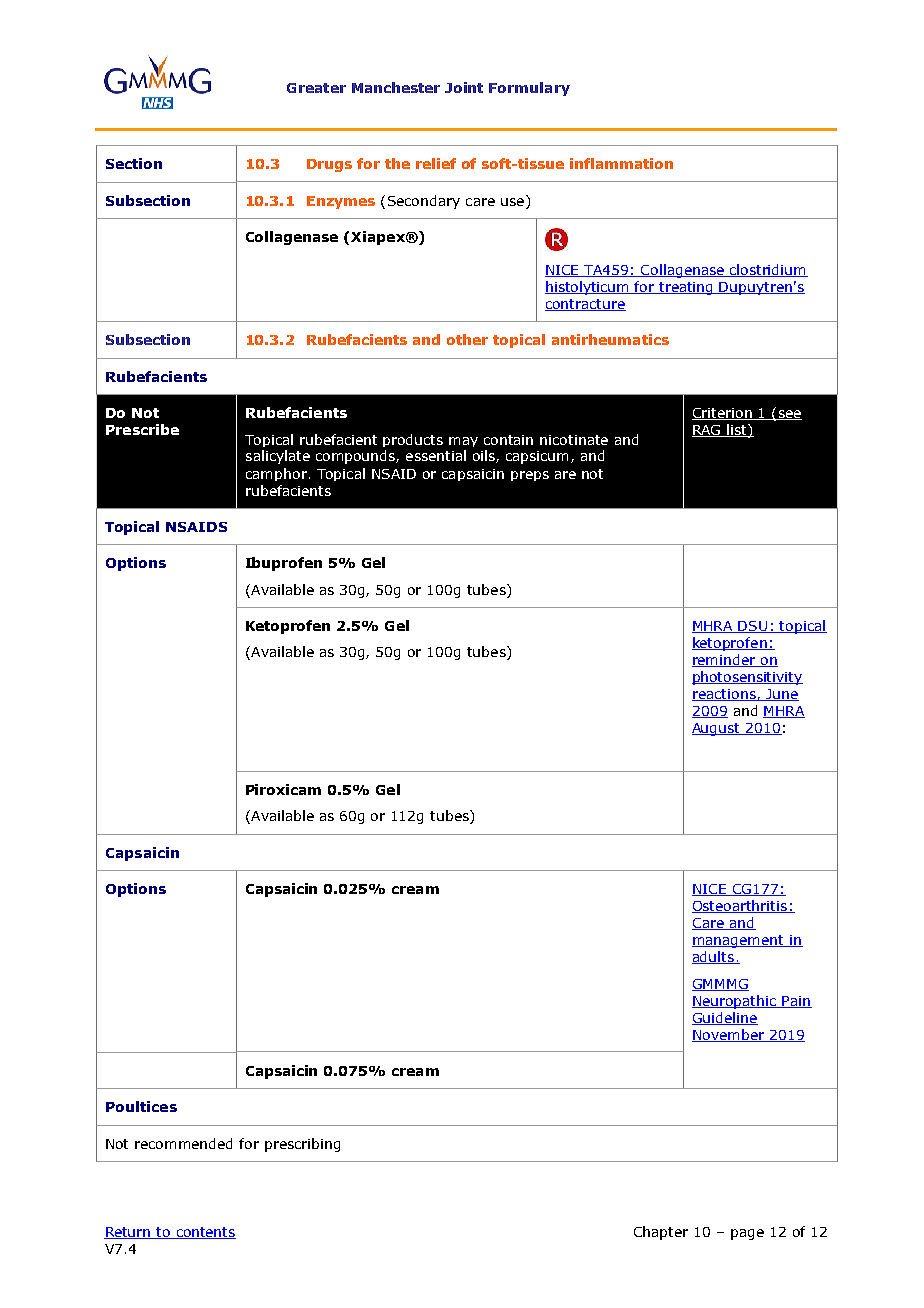  Describe the element at coordinates (464, 87) in the screenshot. I see `Joint` at that location.
